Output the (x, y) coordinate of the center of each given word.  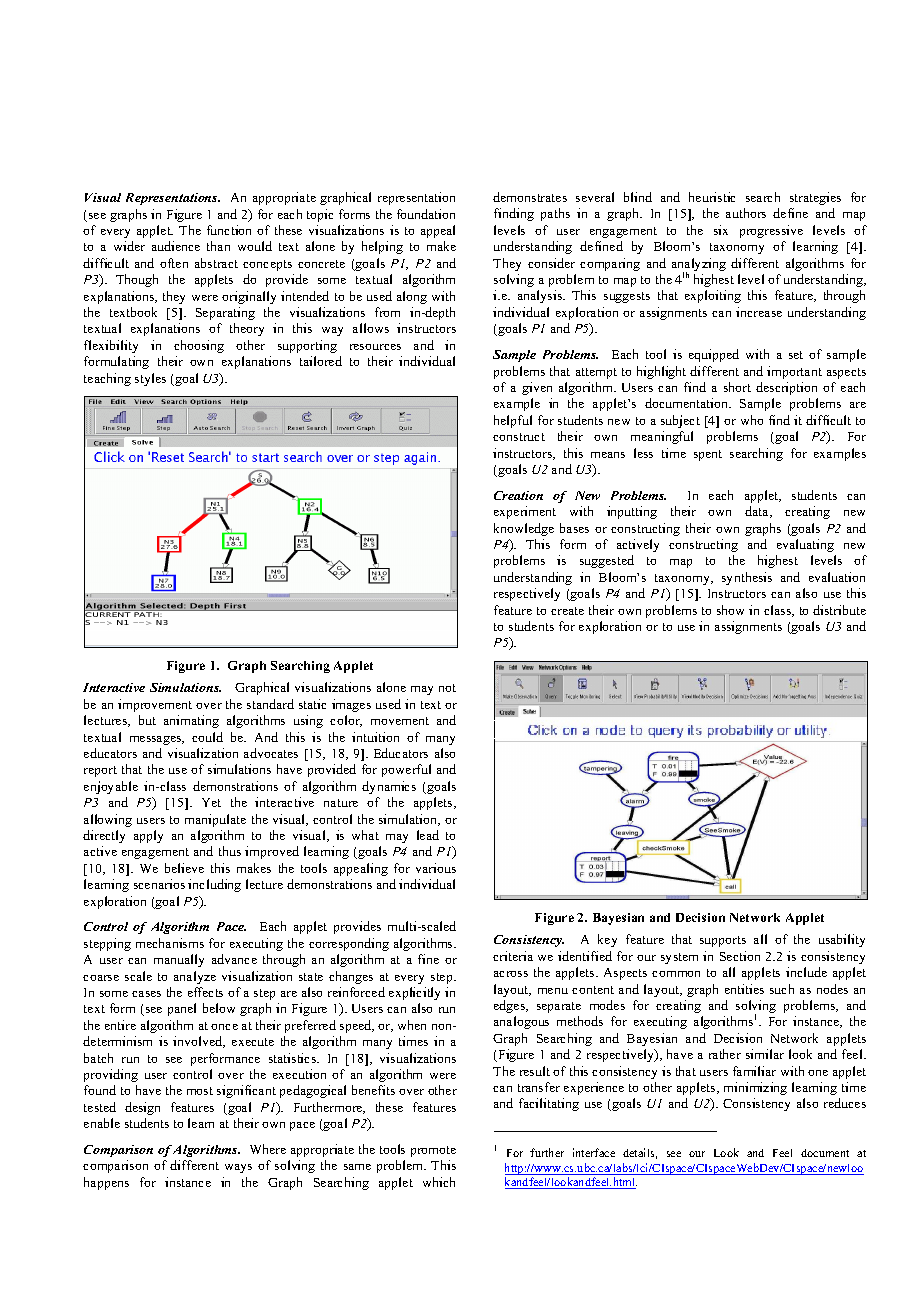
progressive (771, 231)
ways (238, 1168)
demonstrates (530, 197)
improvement (155, 705)
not (447, 688)
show (730, 610)
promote (433, 1151)
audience (176, 246)
